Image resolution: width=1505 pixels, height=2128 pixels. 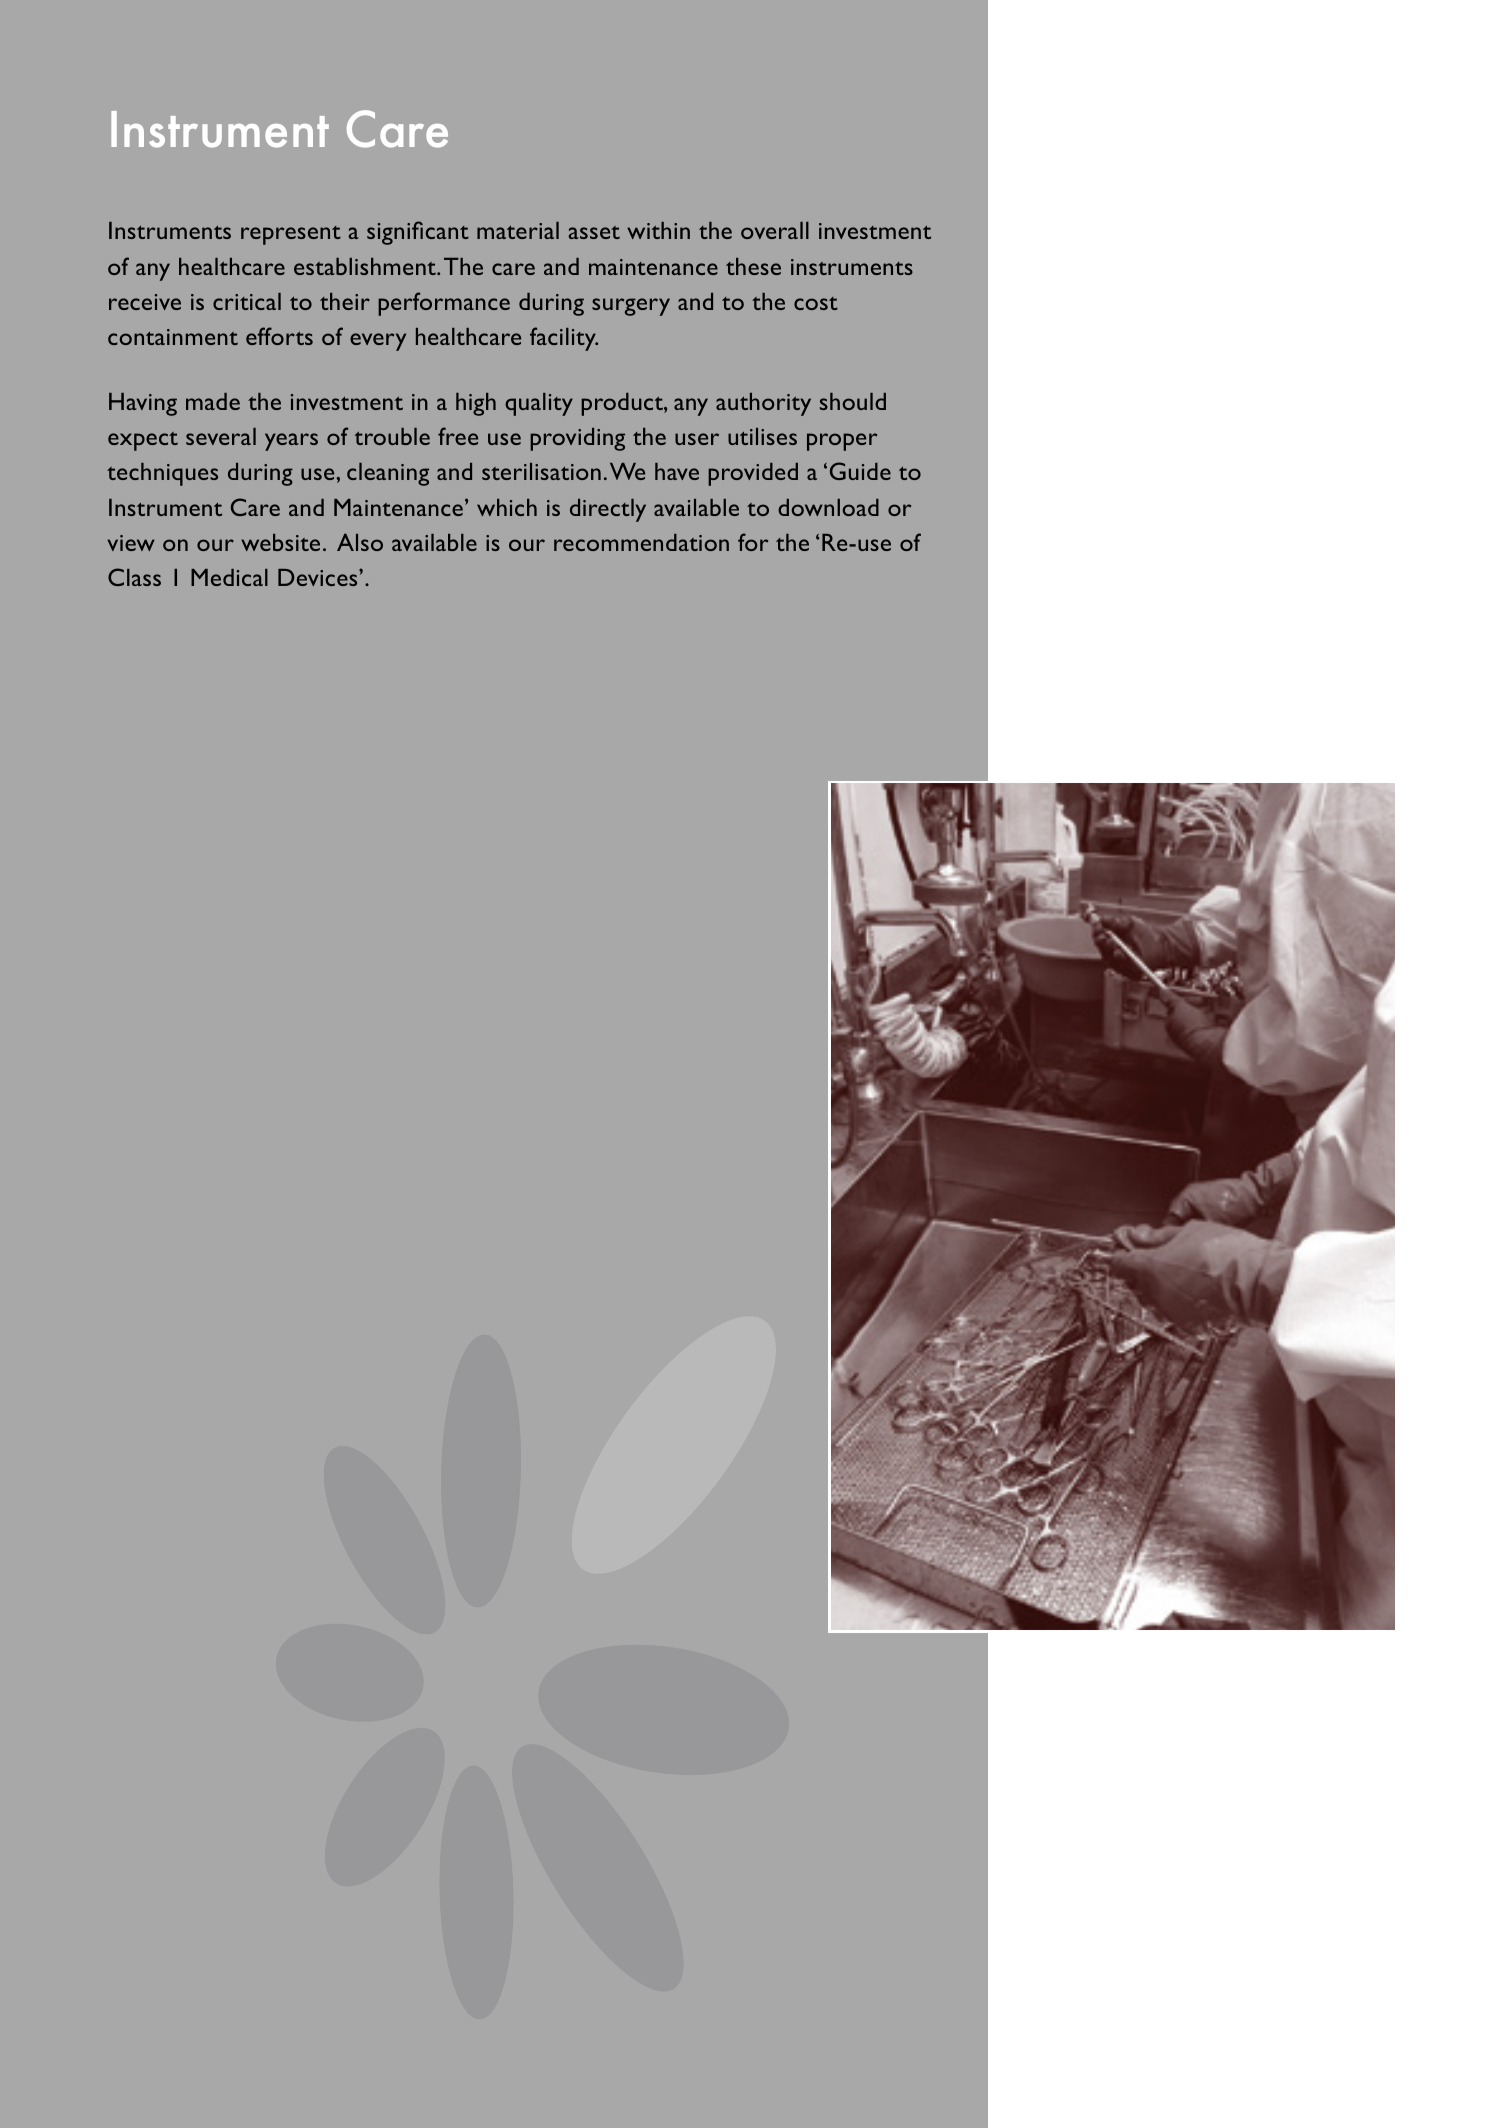 What do you see at coordinates (753, 474) in the screenshot?
I see `provided` at bounding box center [753, 474].
